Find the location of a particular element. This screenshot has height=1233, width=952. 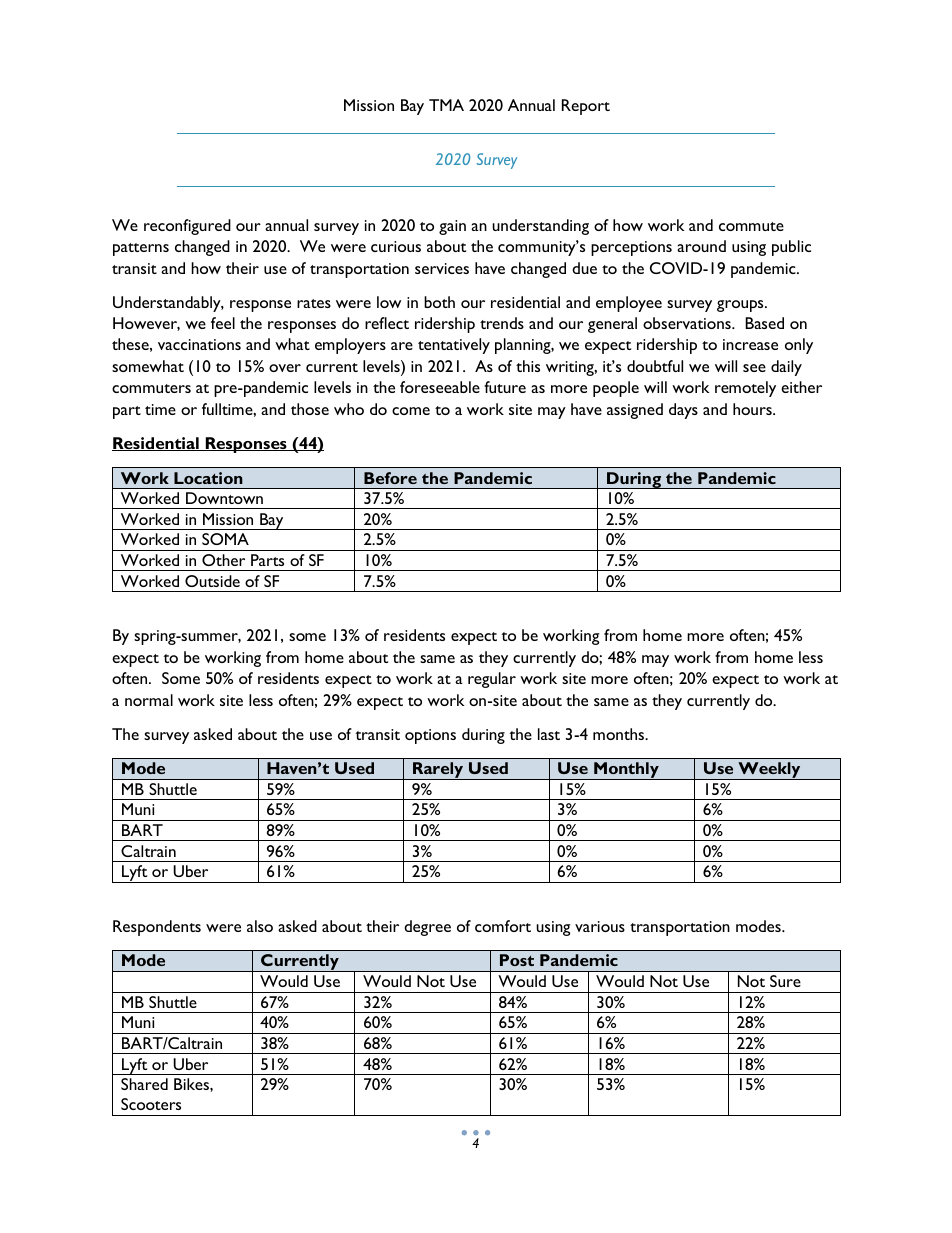

Outside is located at coordinates (212, 581).
